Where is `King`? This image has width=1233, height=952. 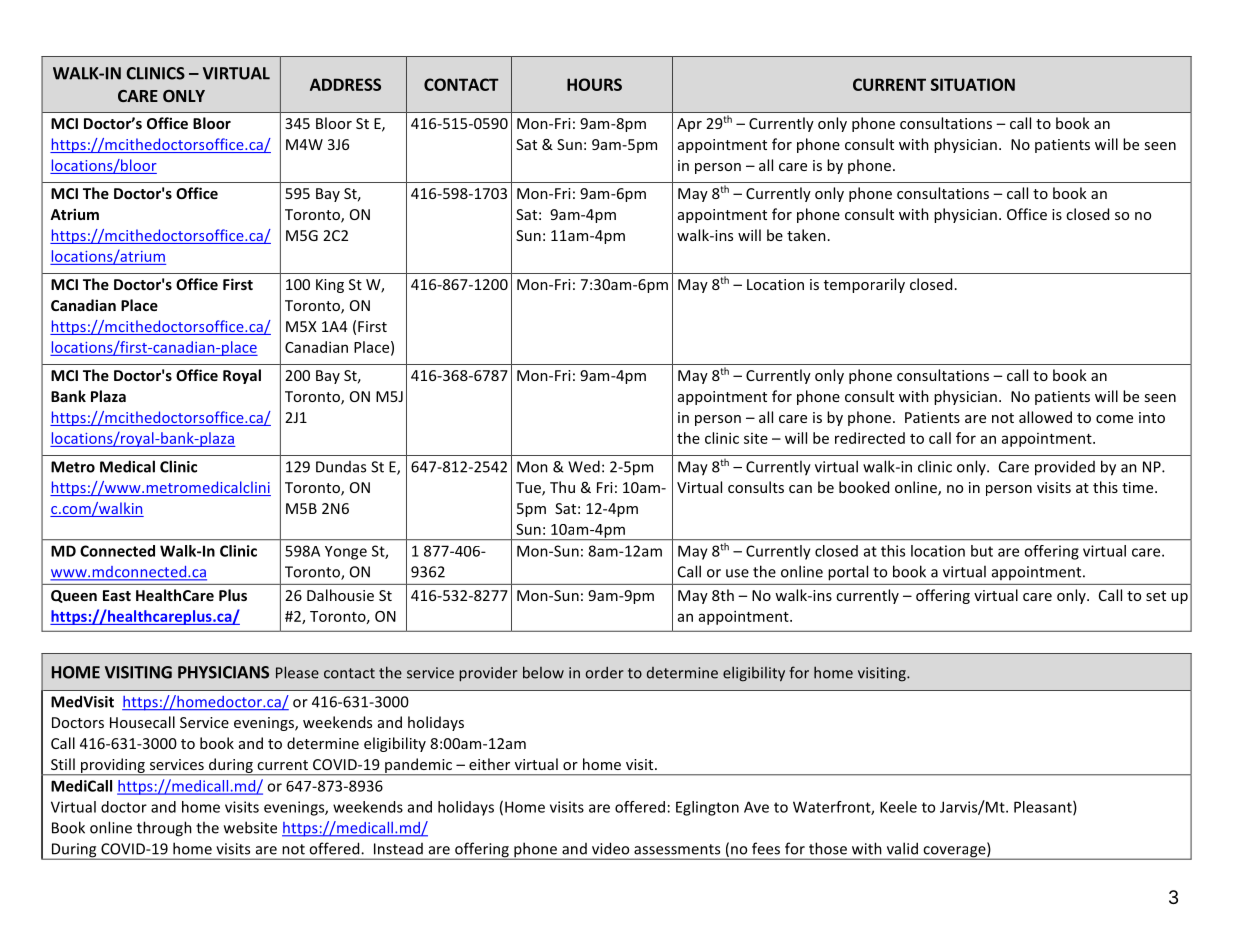
King is located at coordinates (330, 286).
